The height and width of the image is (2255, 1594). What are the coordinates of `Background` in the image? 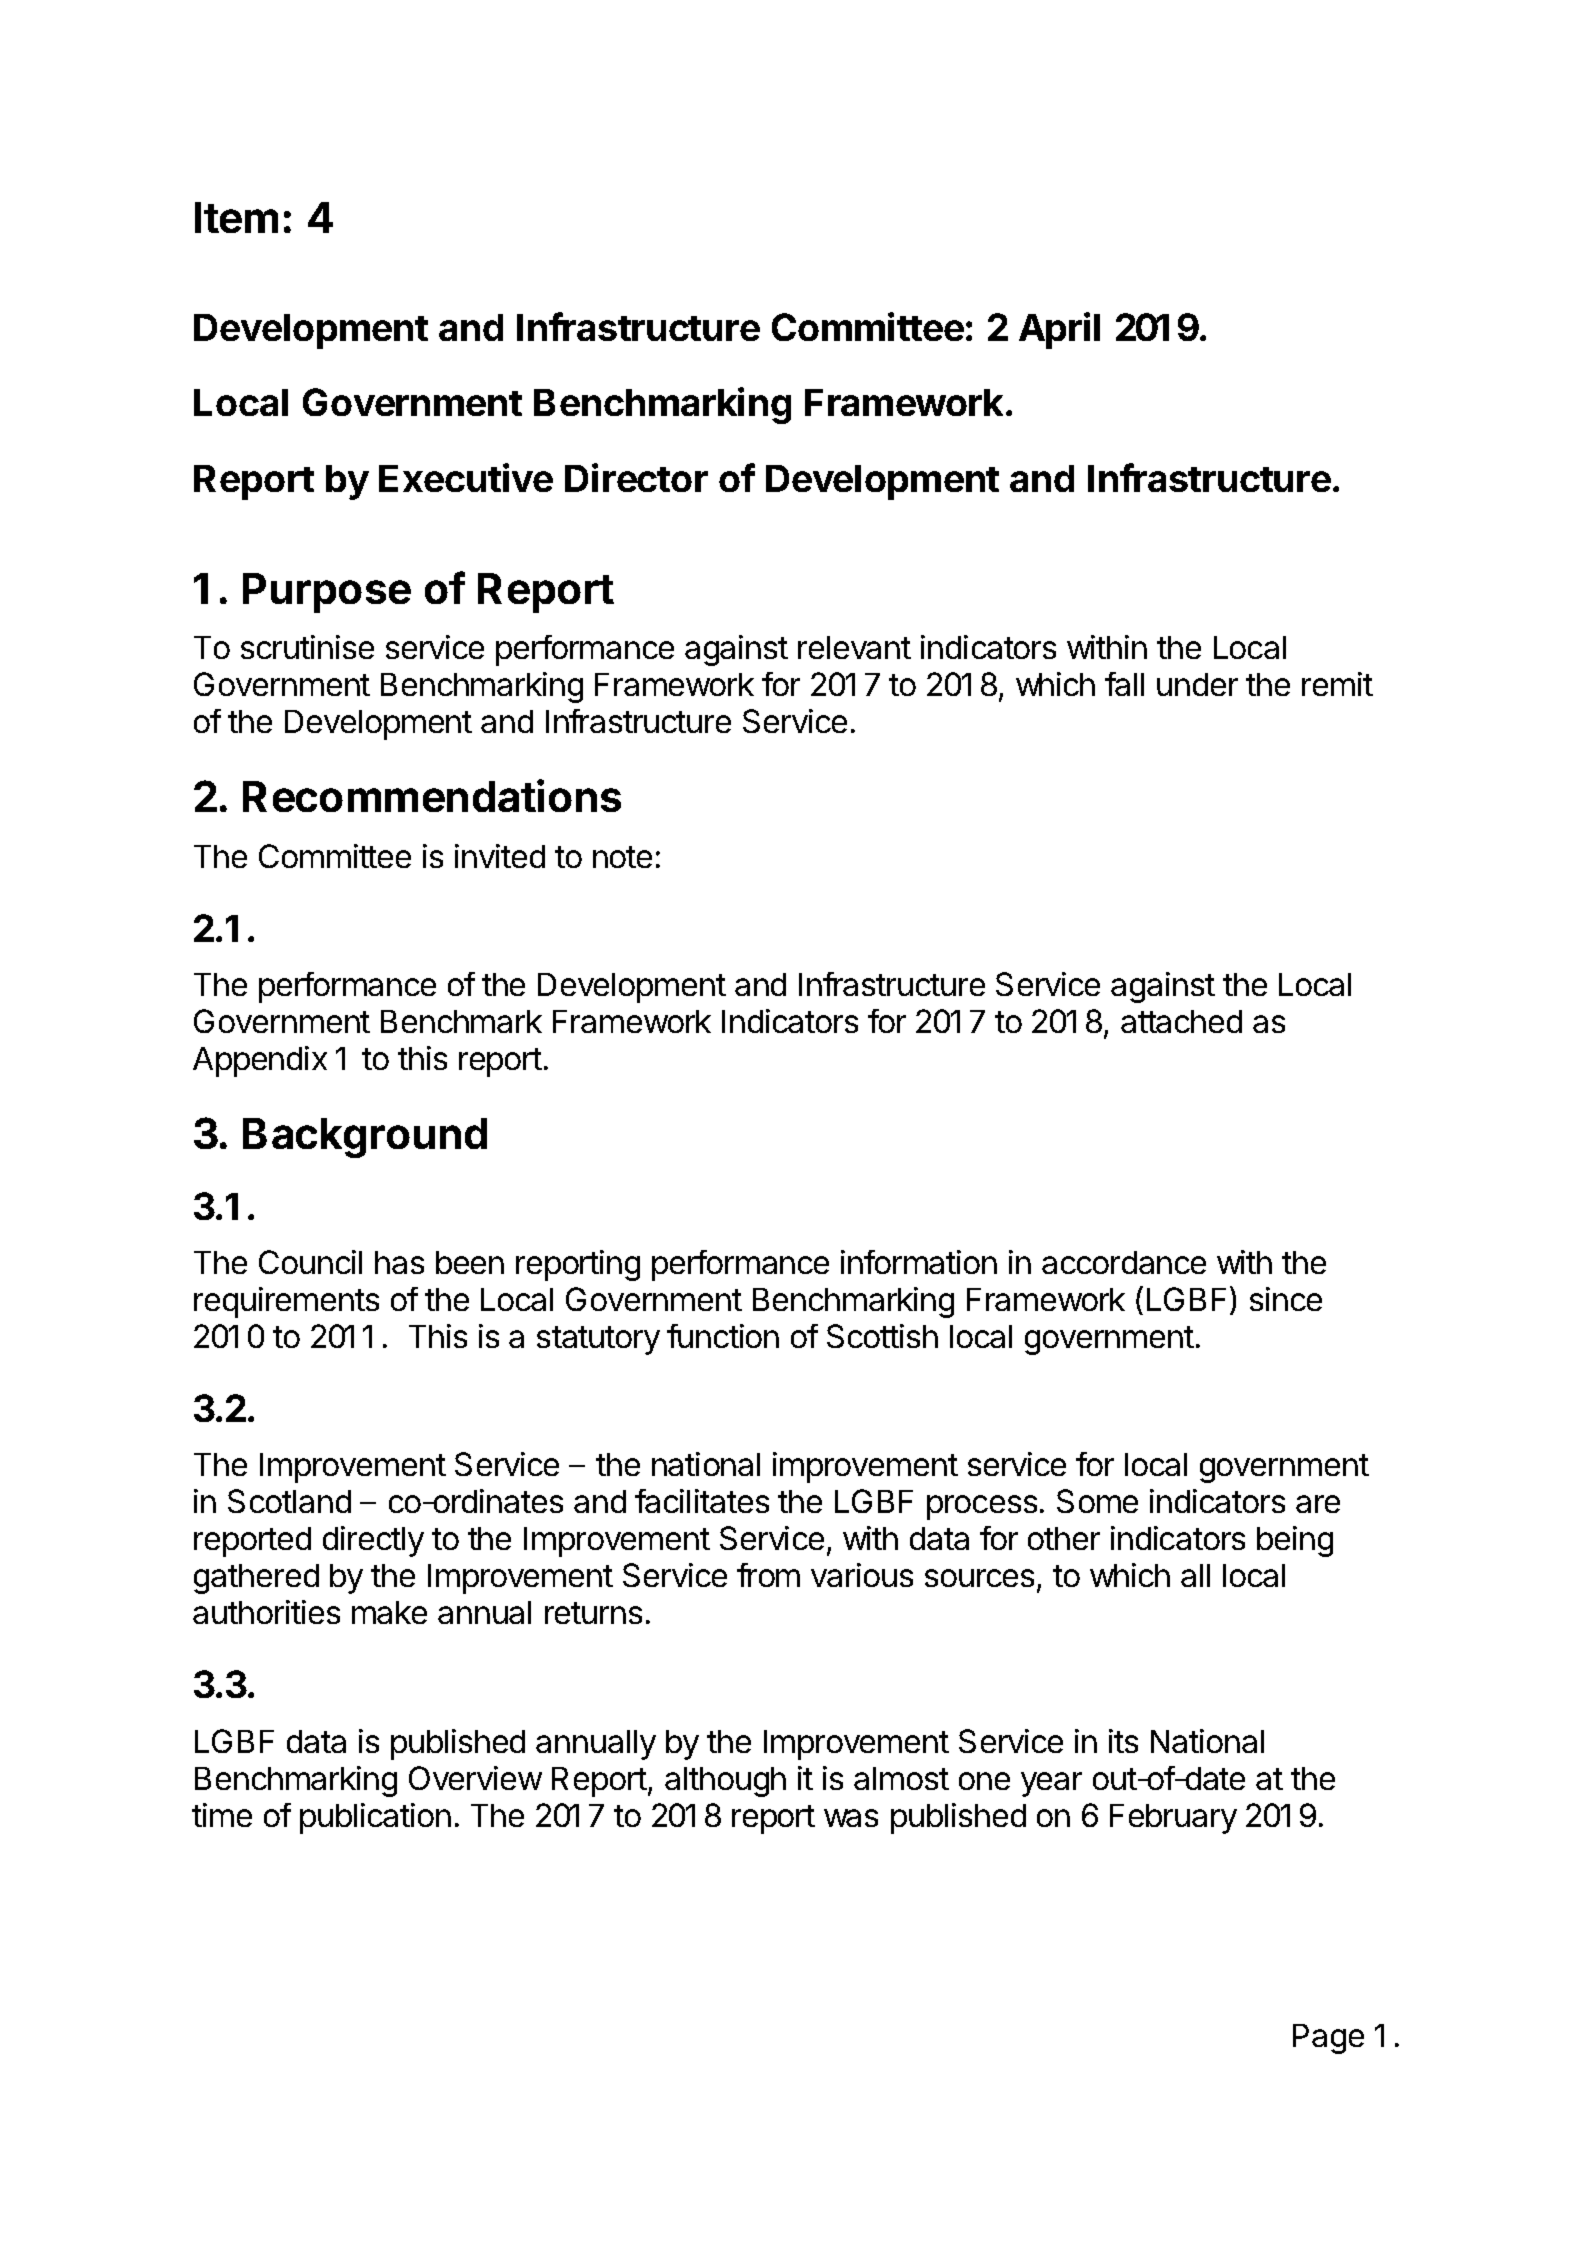 It's located at (365, 1138).
